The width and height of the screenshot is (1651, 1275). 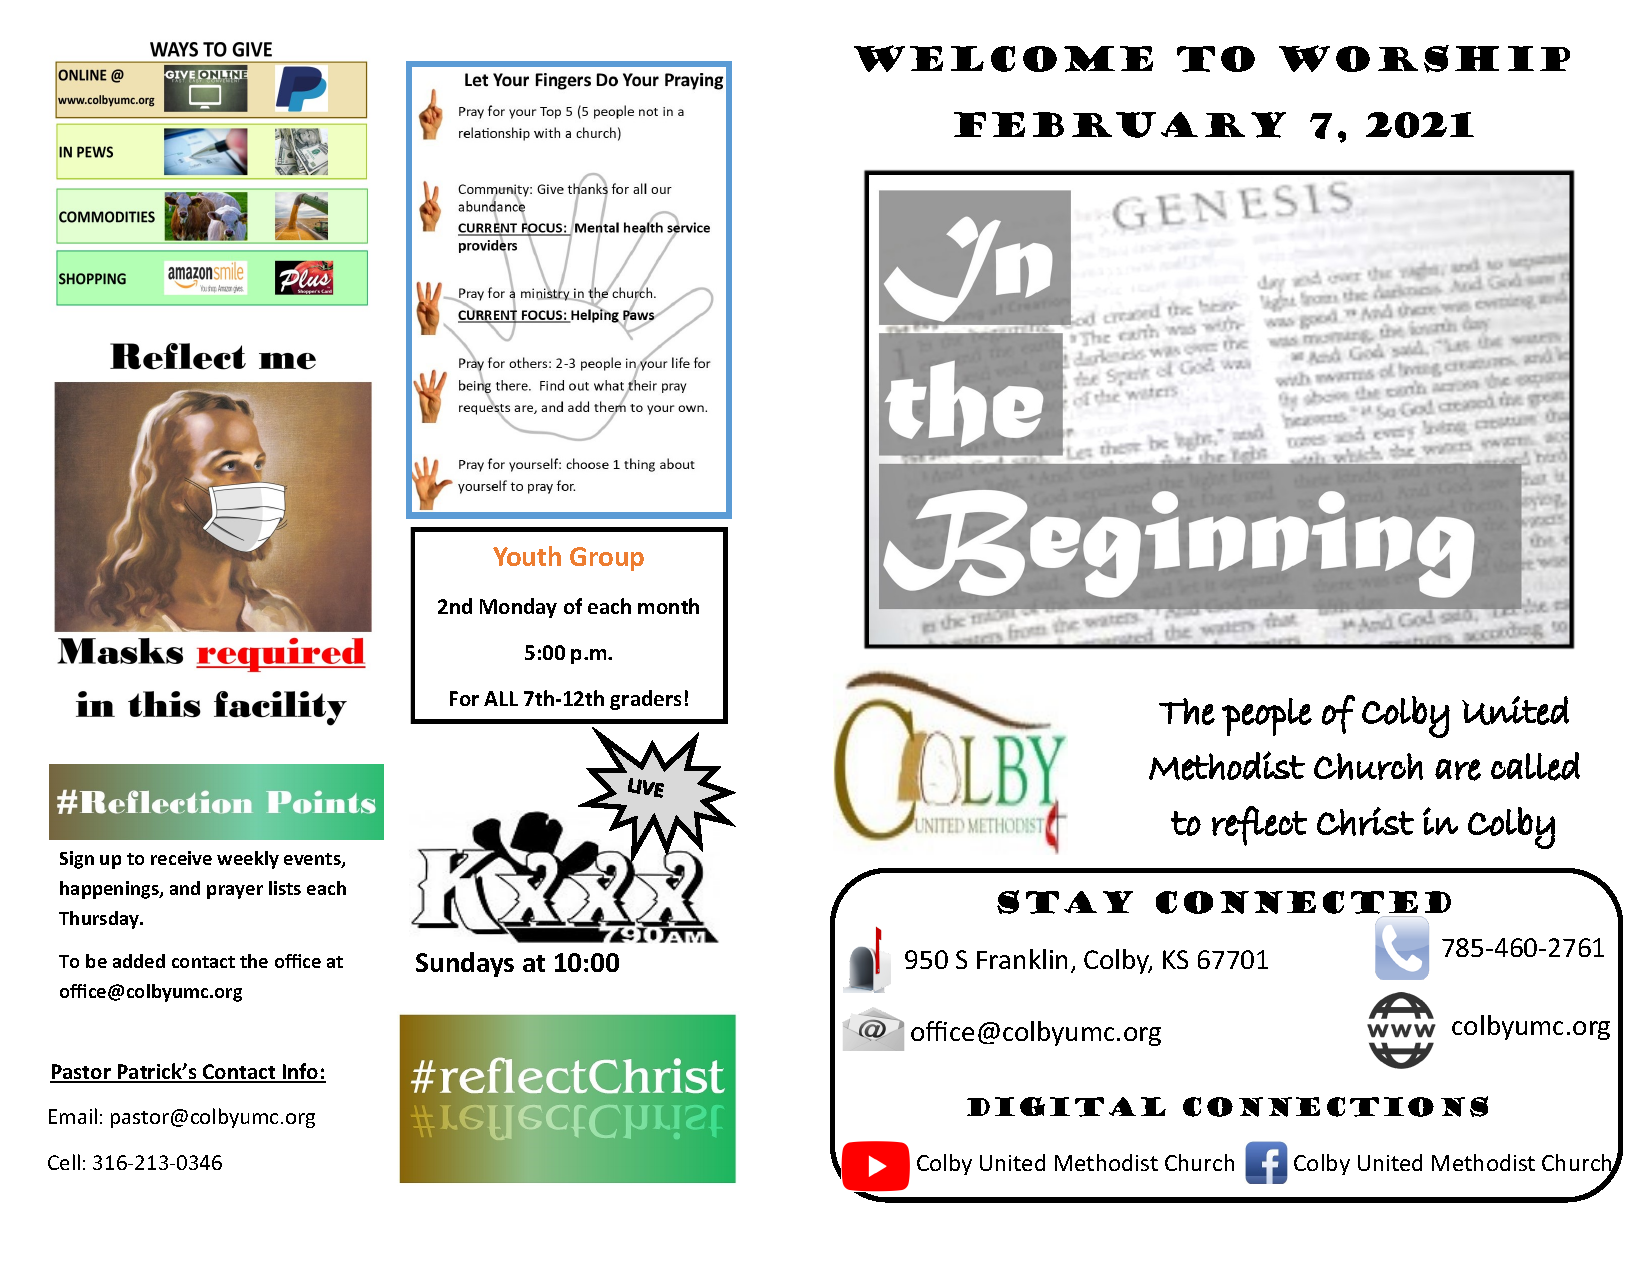 I want to click on people, so click(x=1267, y=717).
